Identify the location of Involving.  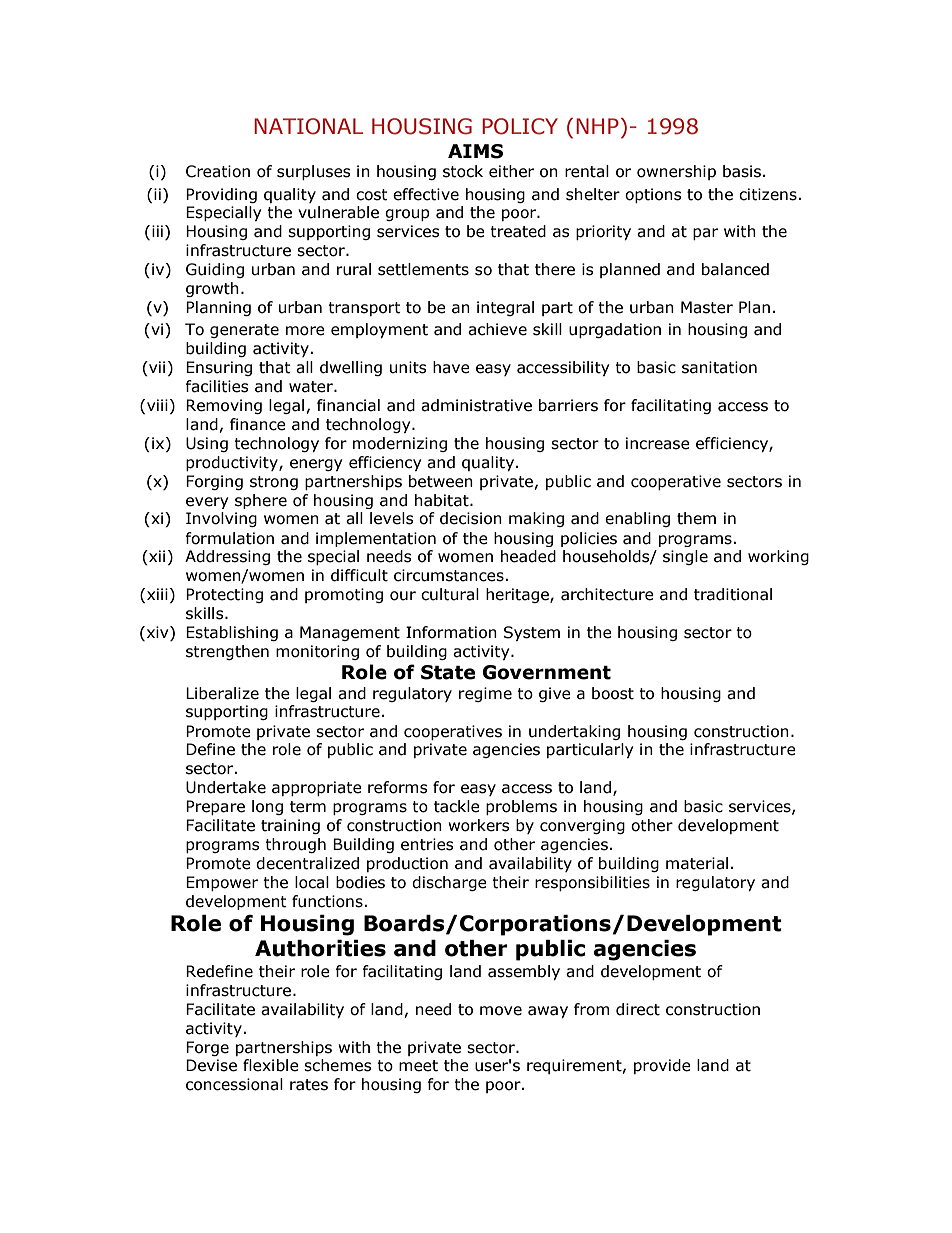
(221, 519).
